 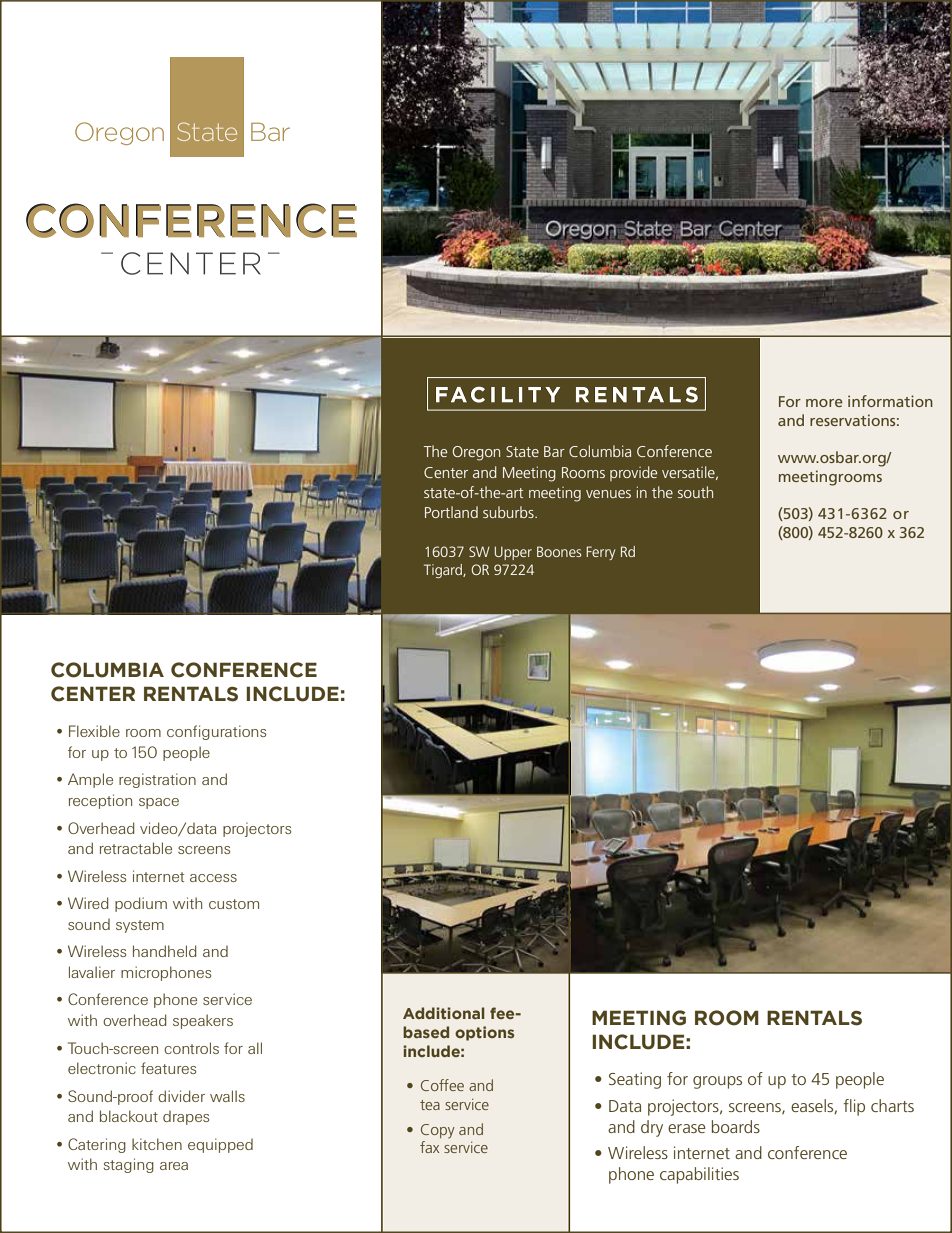 I want to click on registration, so click(x=157, y=780).
